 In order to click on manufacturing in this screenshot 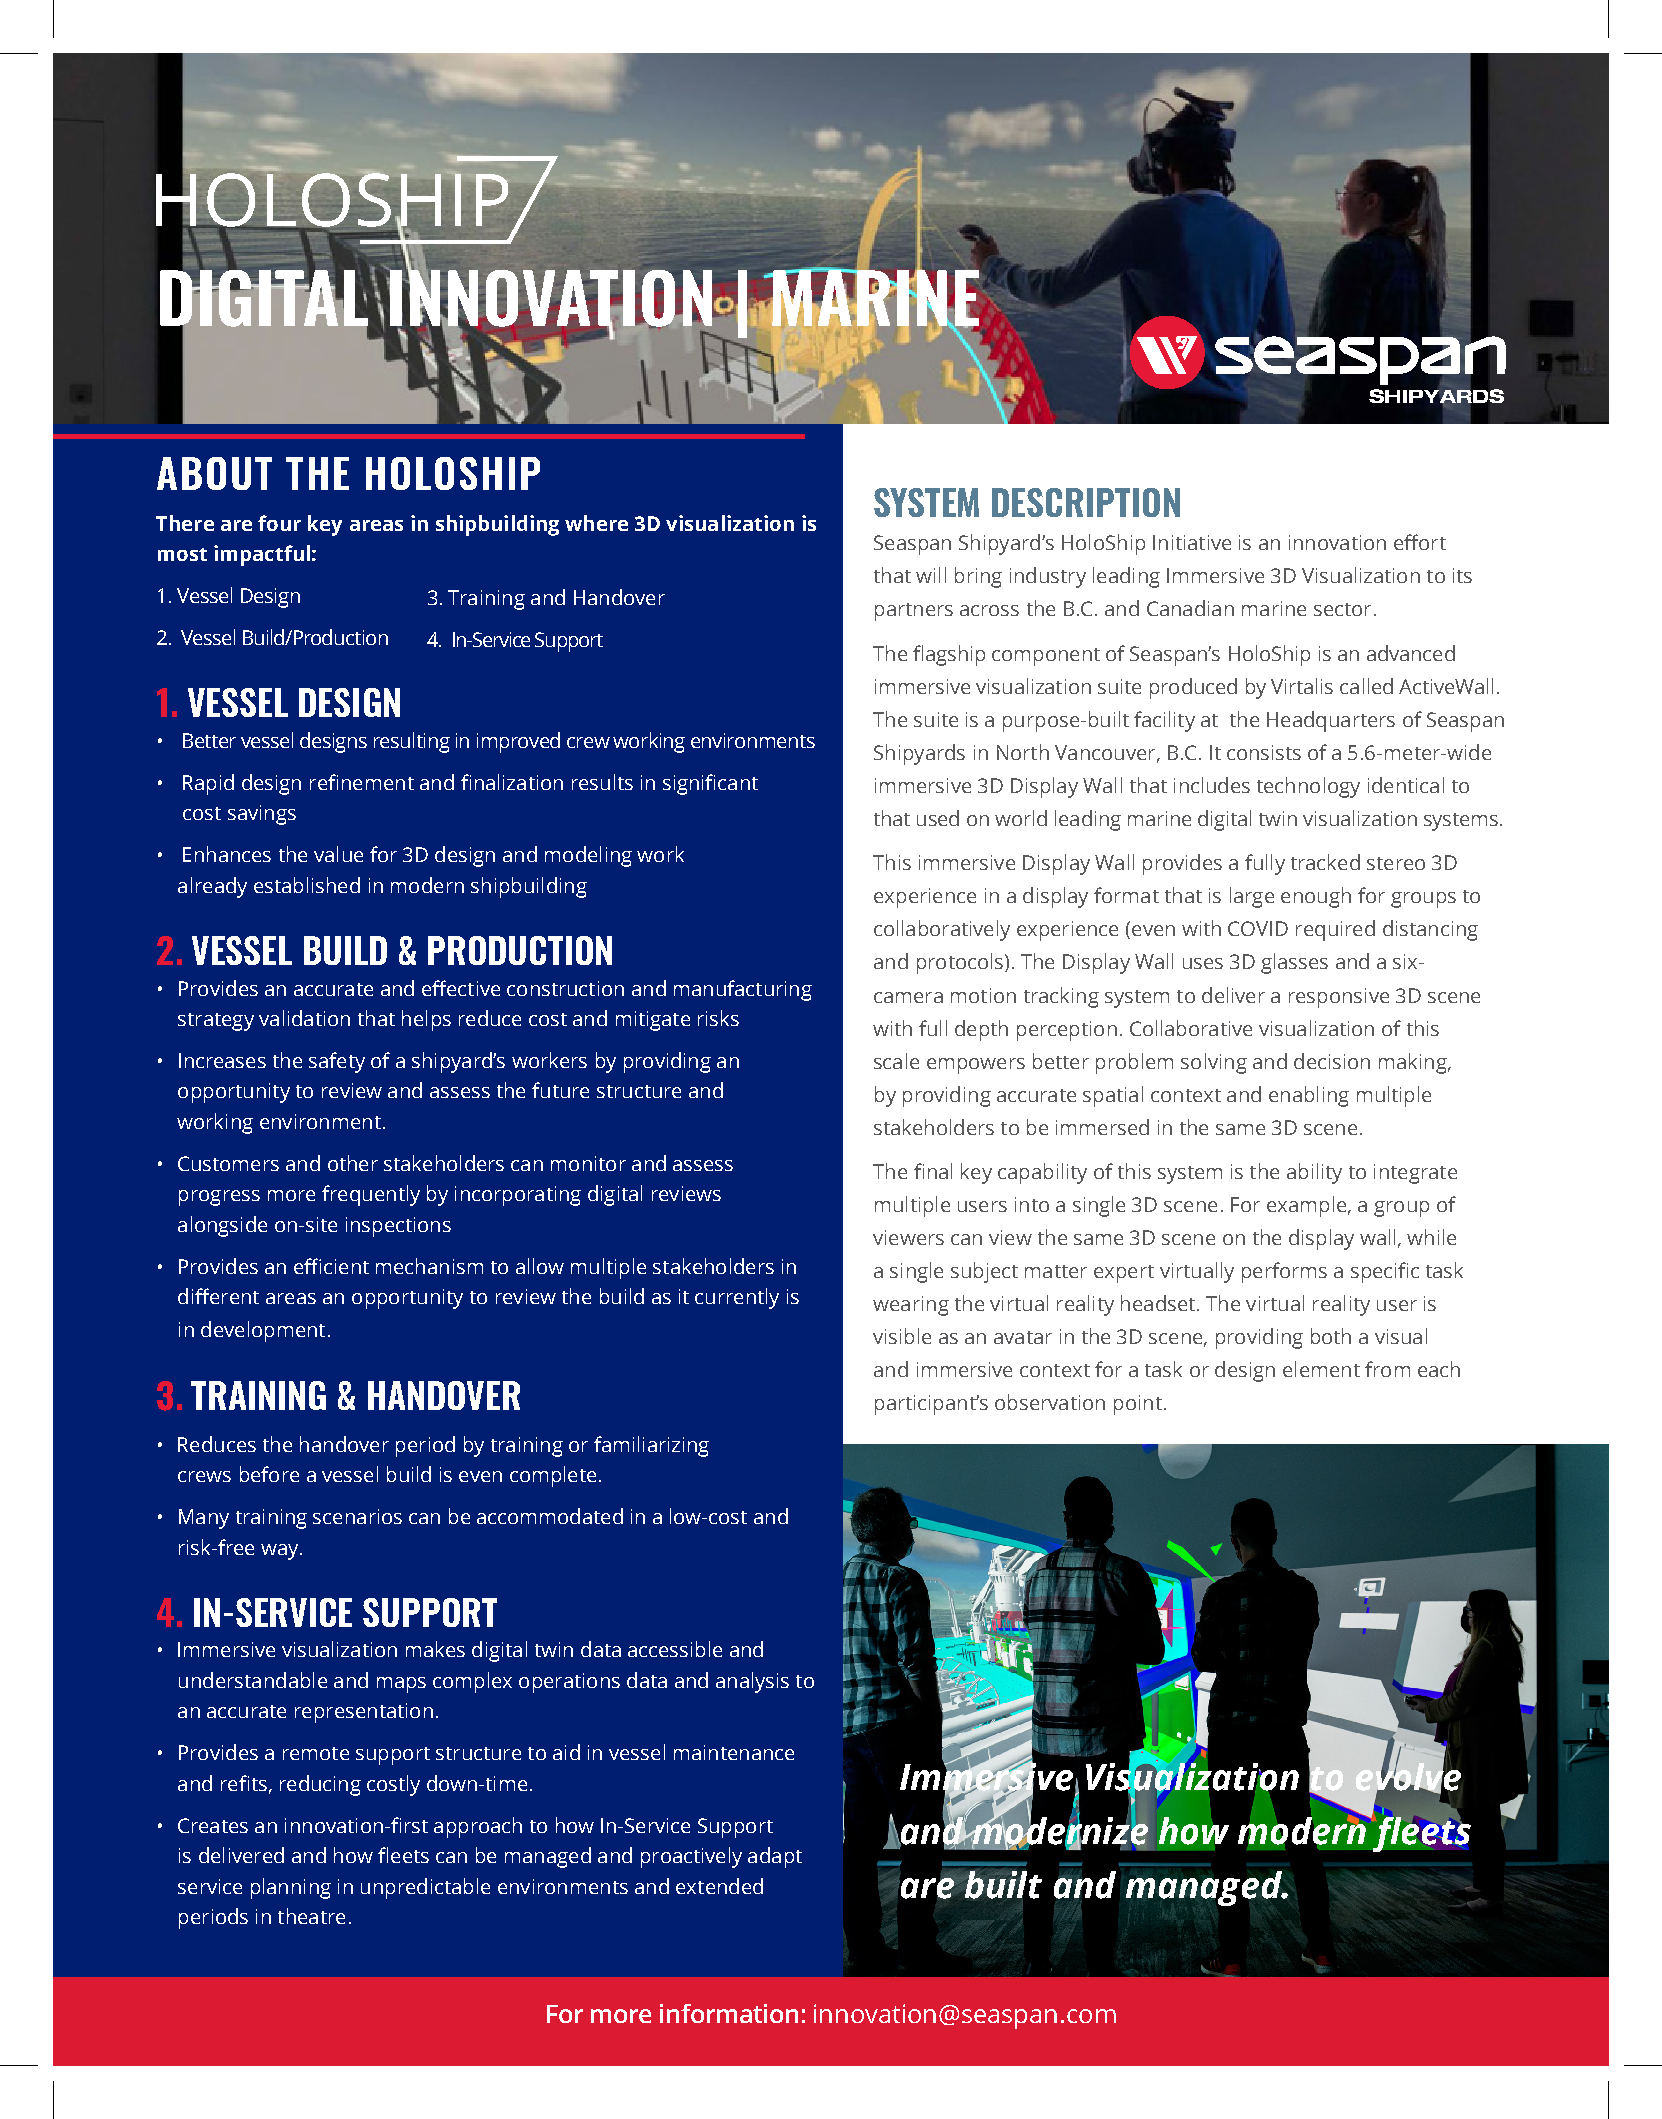, I will do `click(743, 990)`.
